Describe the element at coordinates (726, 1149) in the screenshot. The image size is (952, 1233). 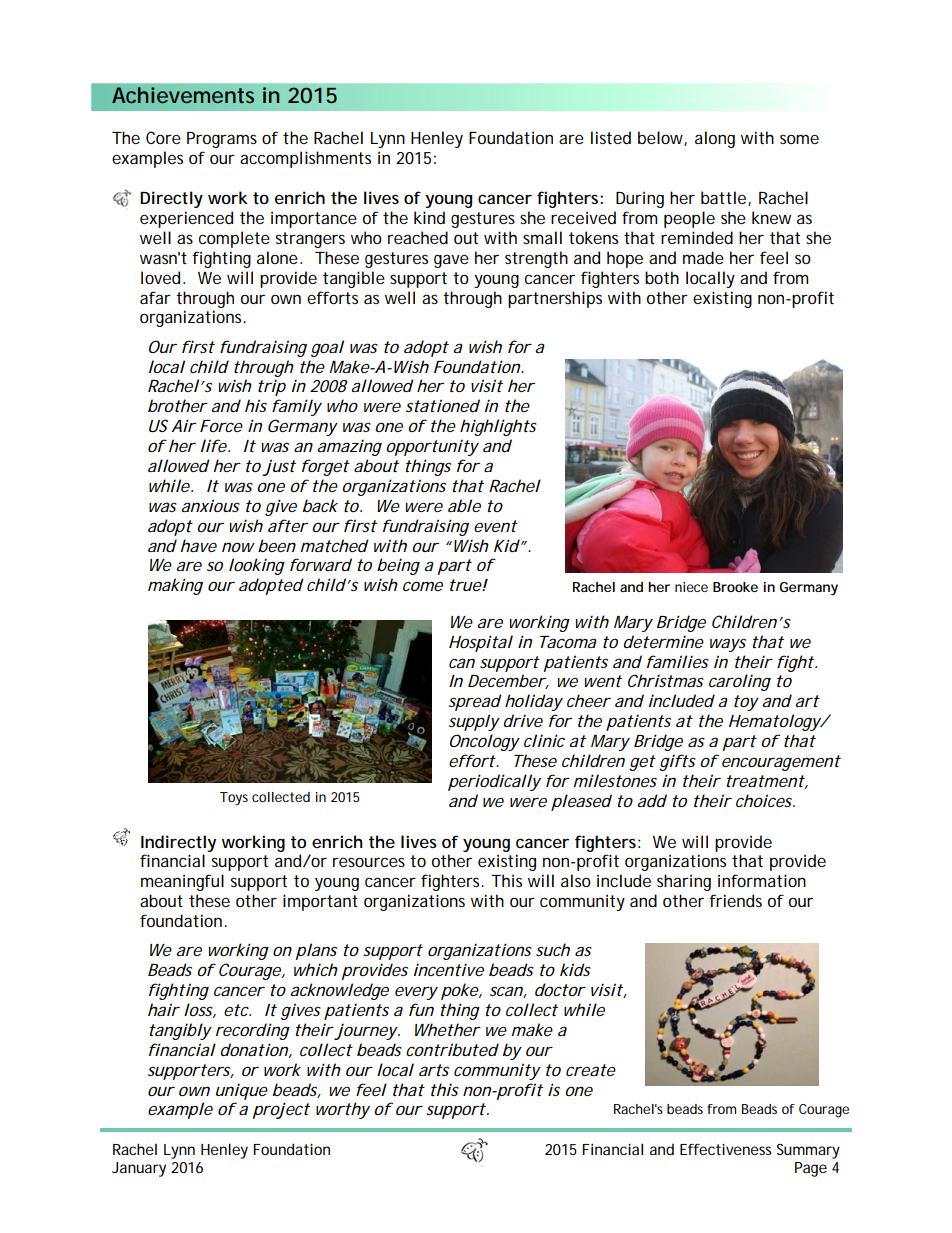
I see `Effectiveness` at that location.
